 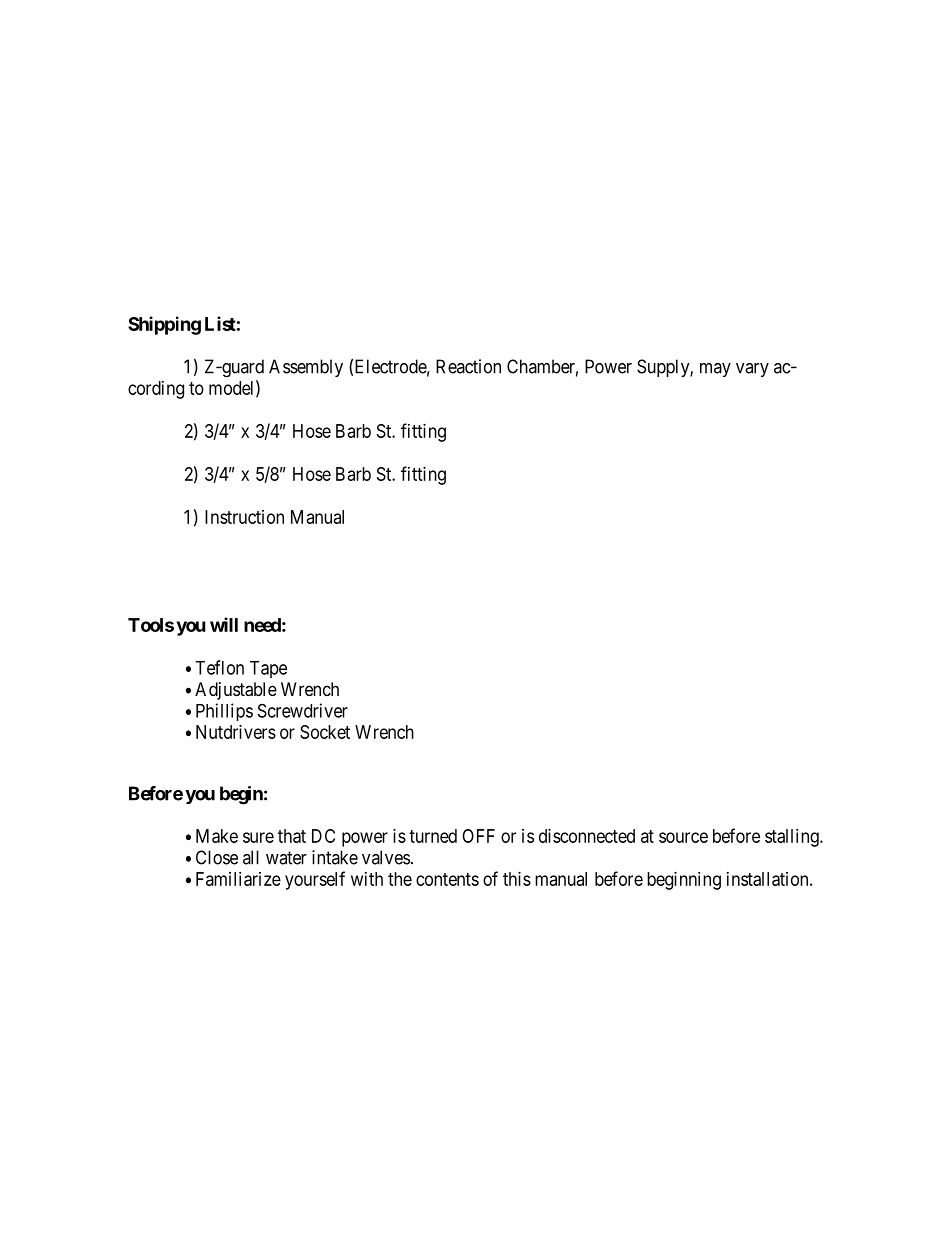 What do you see at coordinates (683, 837) in the screenshot?
I see `source` at bounding box center [683, 837].
